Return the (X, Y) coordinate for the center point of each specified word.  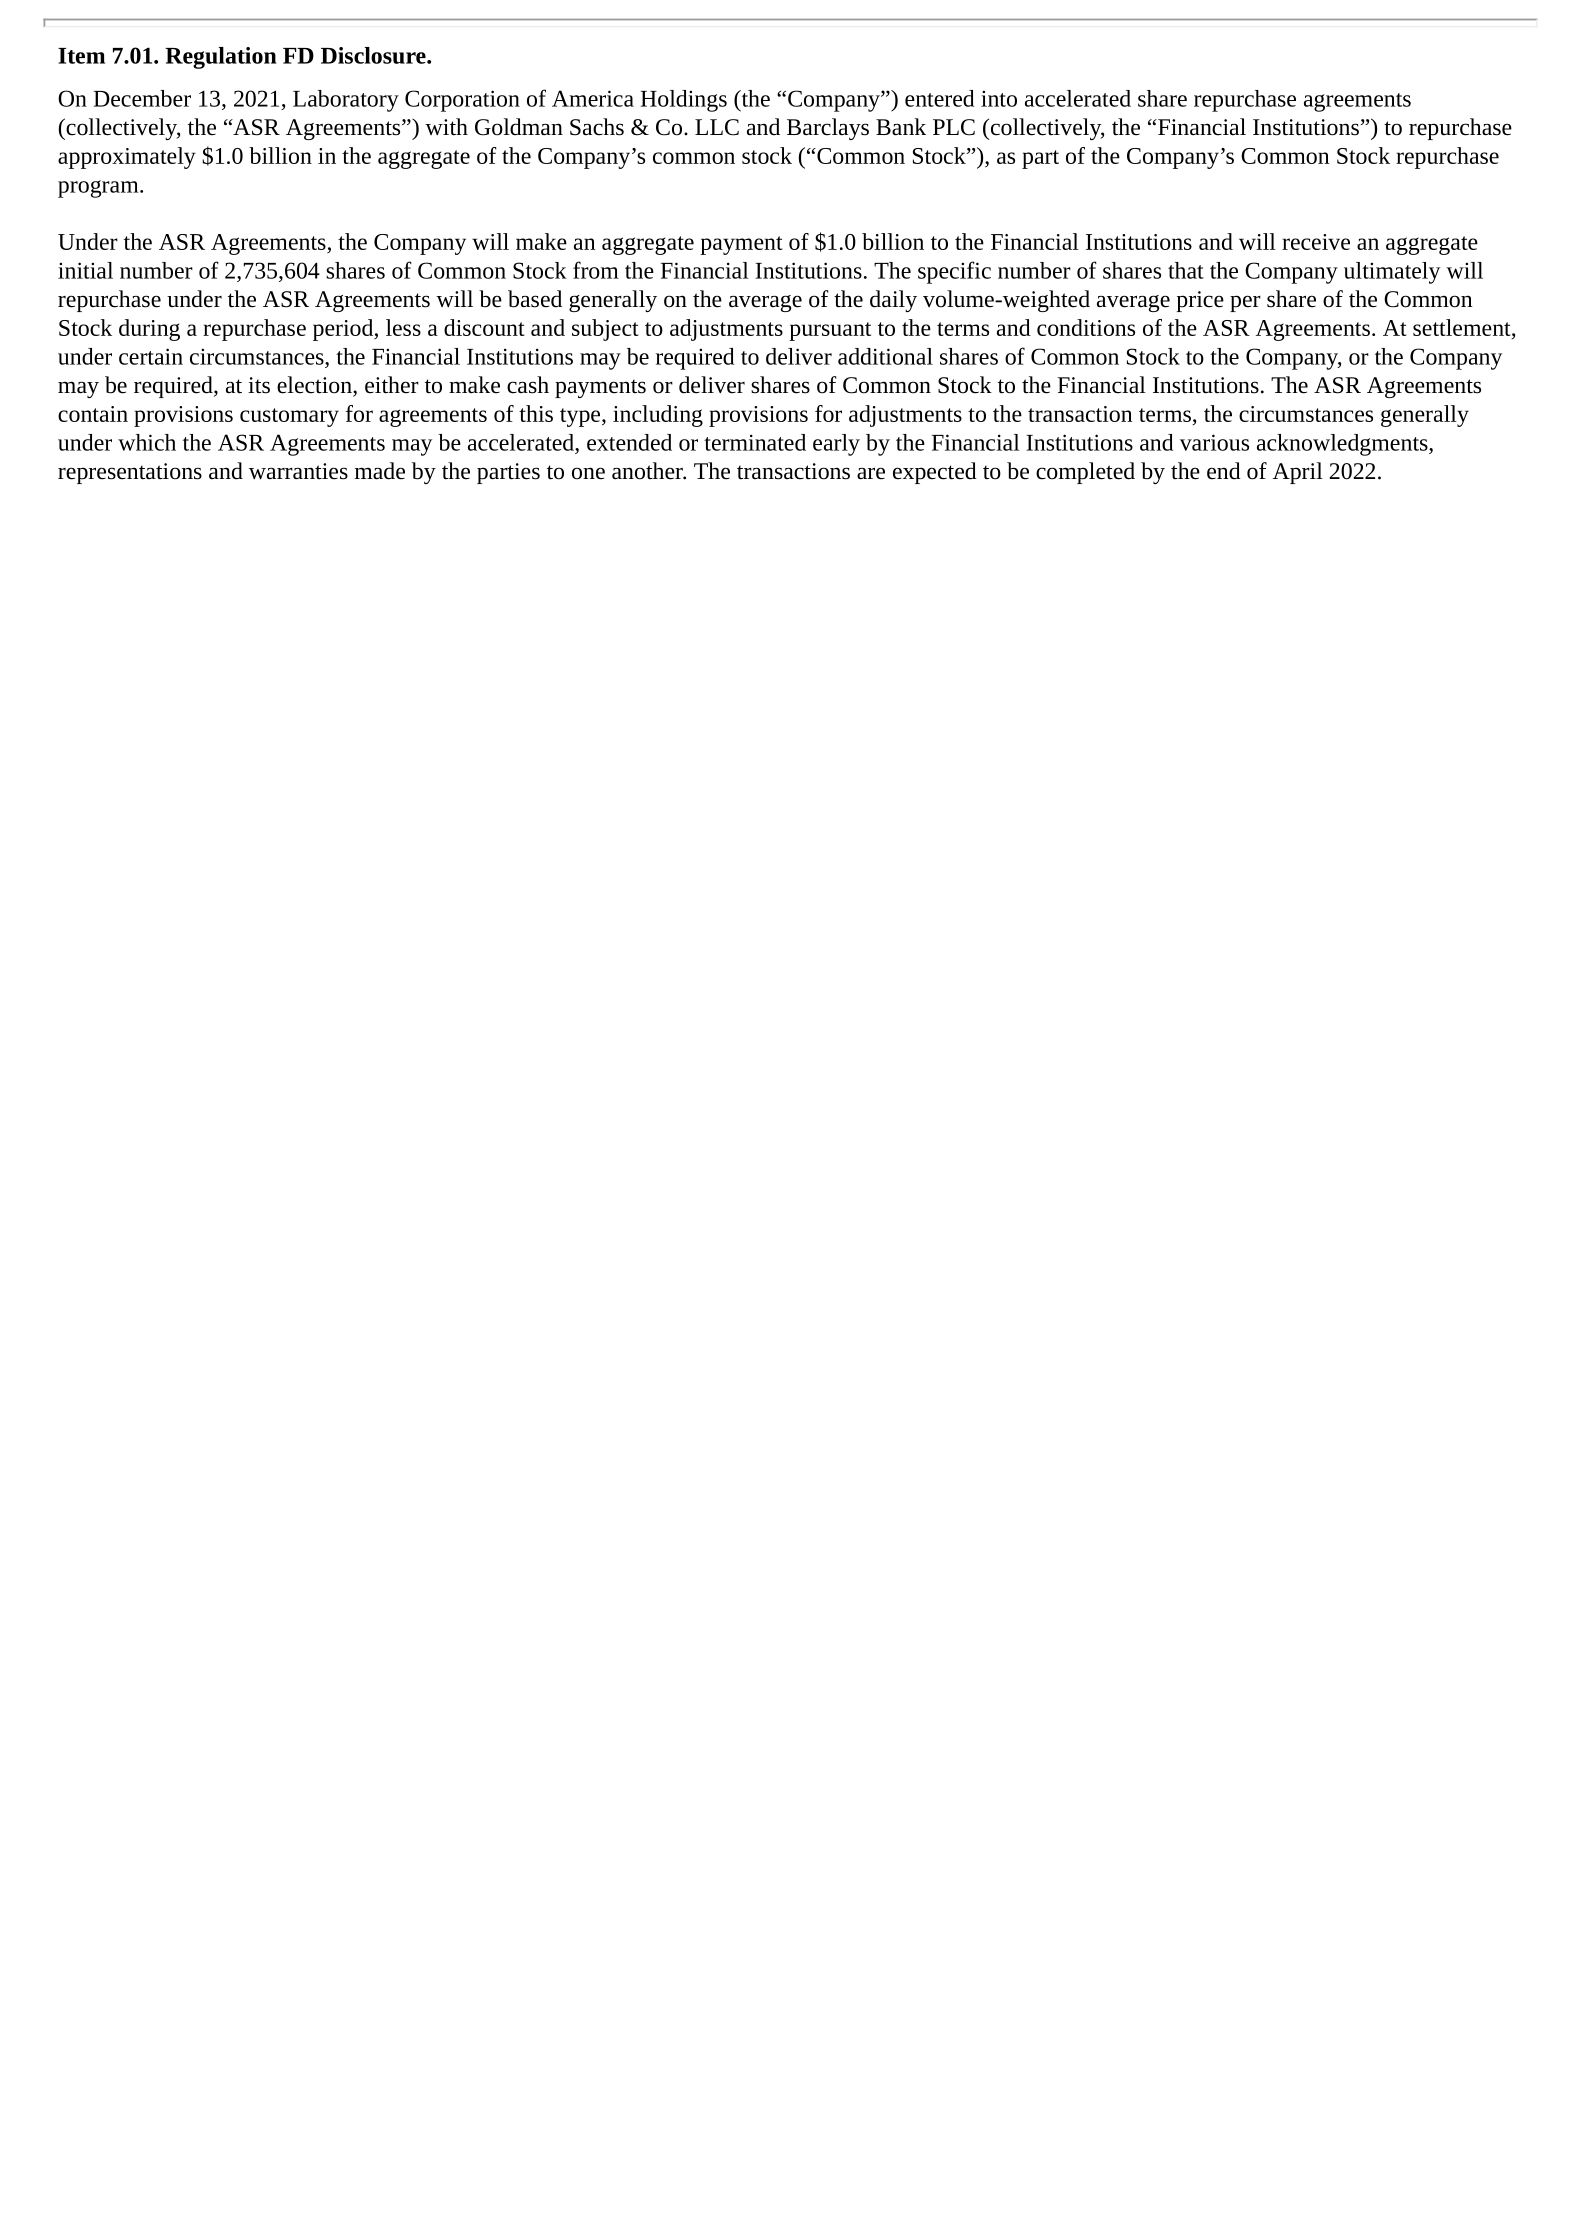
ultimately (1392, 273)
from (596, 270)
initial (85, 270)
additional (885, 356)
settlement (1463, 327)
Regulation (221, 58)
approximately (127, 158)
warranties (298, 471)
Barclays (828, 129)
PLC (954, 127)
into (999, 98)
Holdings (684, 101)
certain (151, 356)
